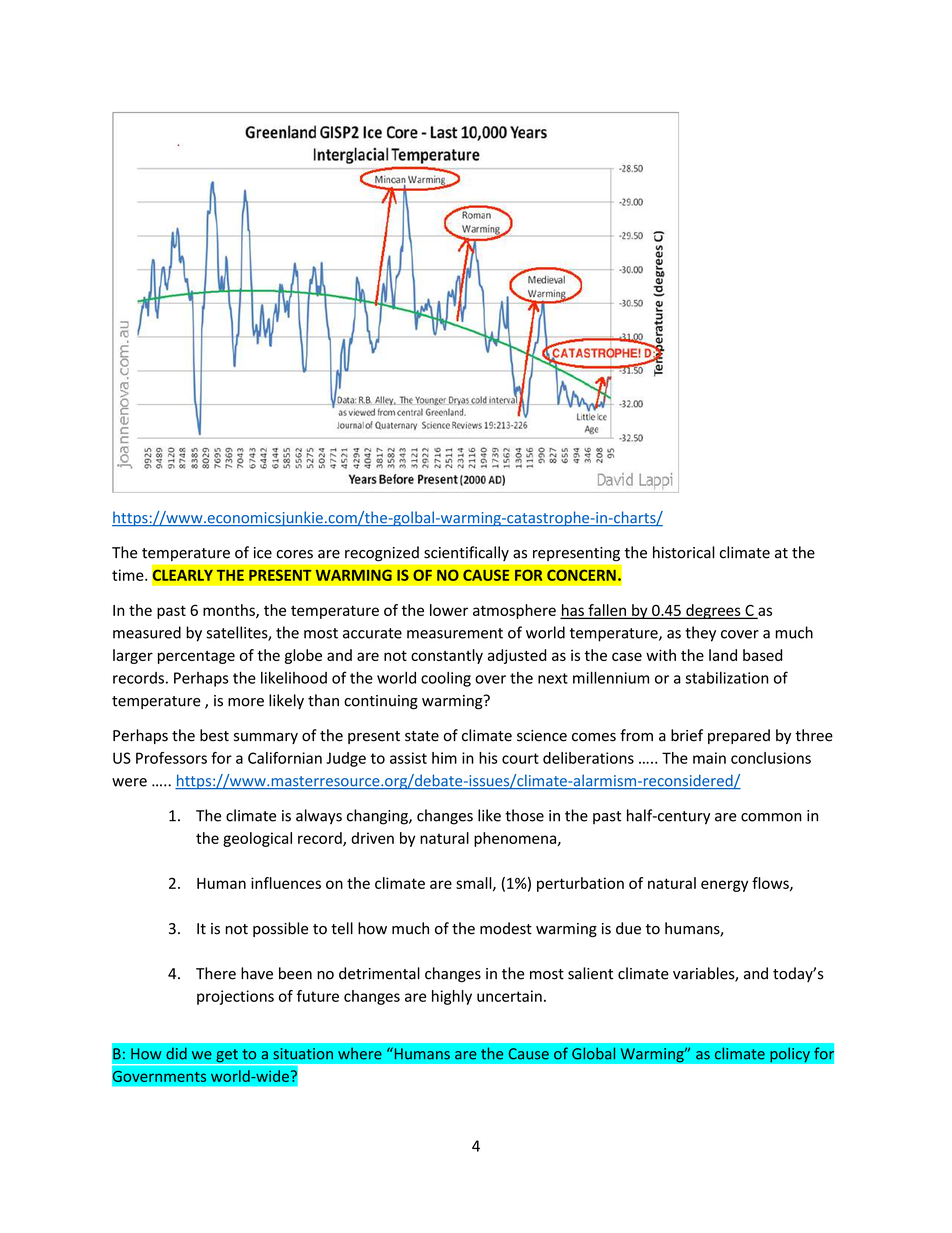 The height and width of the screenshot is (1233, 952). What do you see at coordinates (466, 553) in the screenshot?
I see `scientifically` at bounding box center [466, 553].
